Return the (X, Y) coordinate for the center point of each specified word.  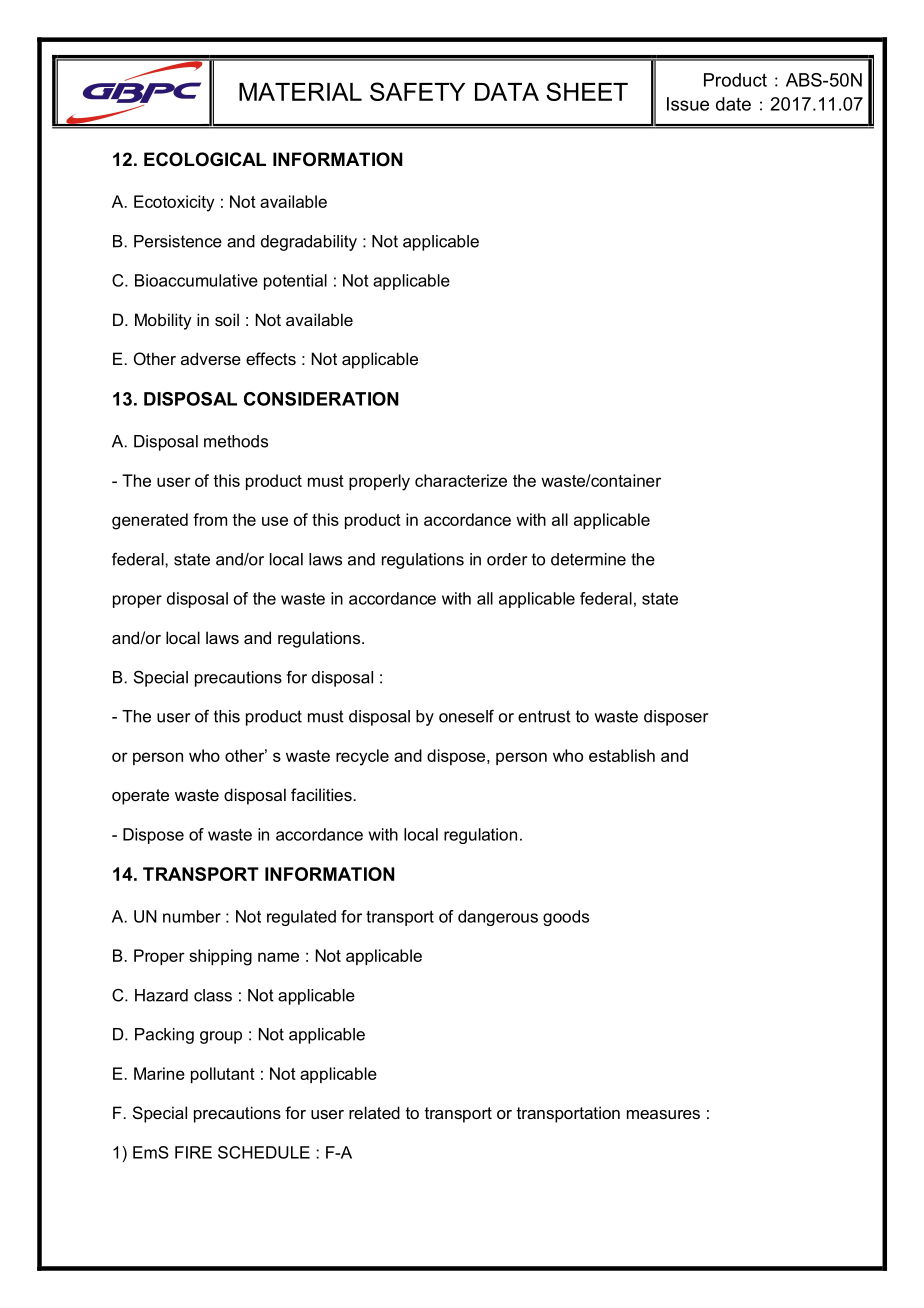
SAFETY (417, 91)
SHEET (587, 91)
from (210, 519)
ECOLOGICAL (205, 159)
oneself (466, 716)
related (374, 1112)
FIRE (193, 1152)
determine (588, 559)
